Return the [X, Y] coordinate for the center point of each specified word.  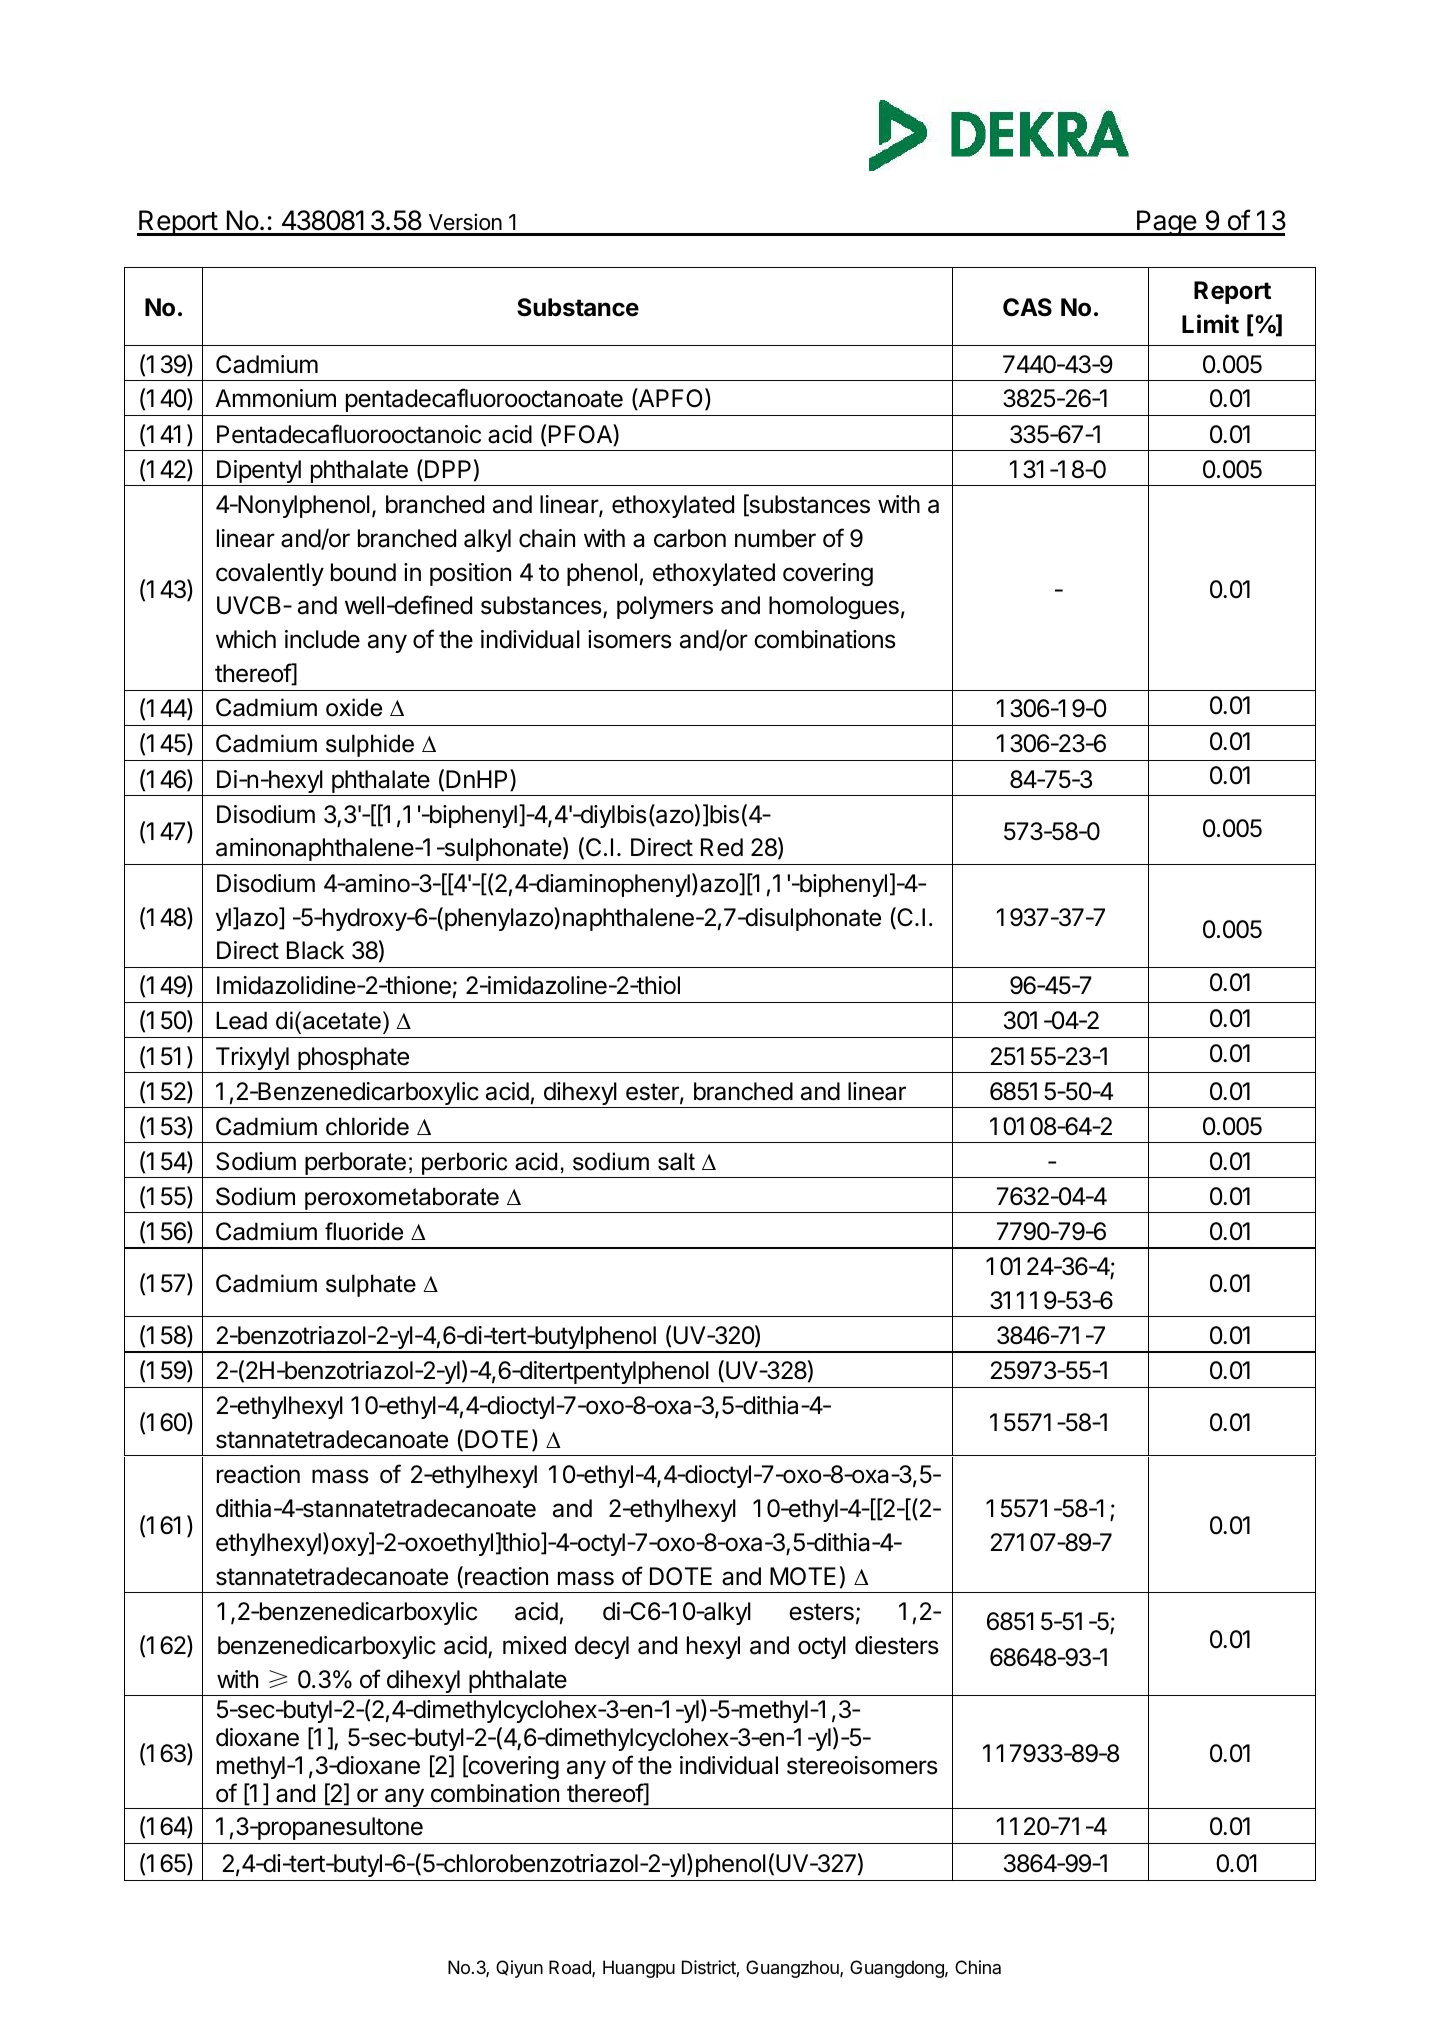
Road [571, 1968]
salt [676, 1161]
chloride [367, 1126]
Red [722, 847]
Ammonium [275, 398]
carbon [690, 538]
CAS [1027, 307]
